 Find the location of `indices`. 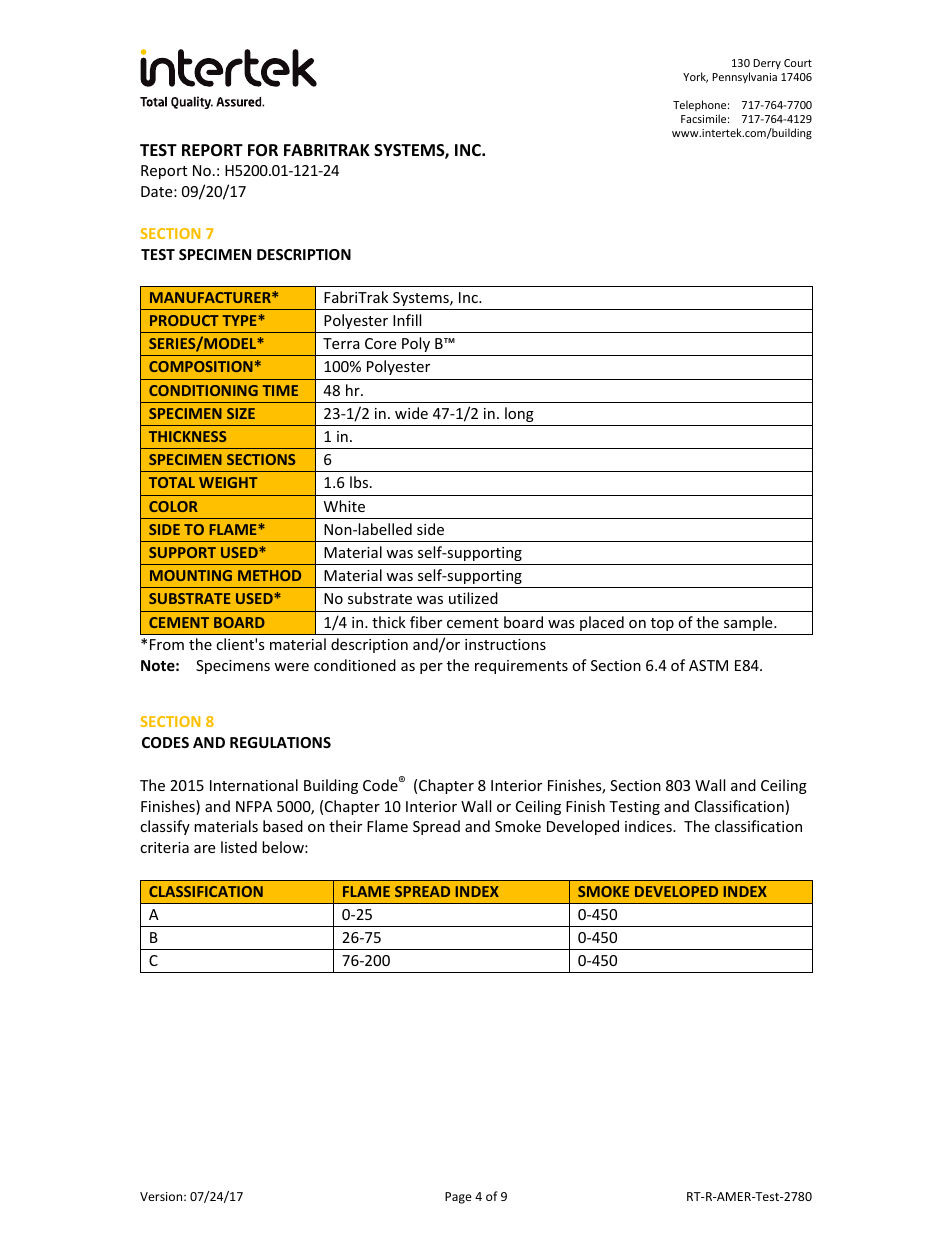

indices is located at coordinates (649, 826).
